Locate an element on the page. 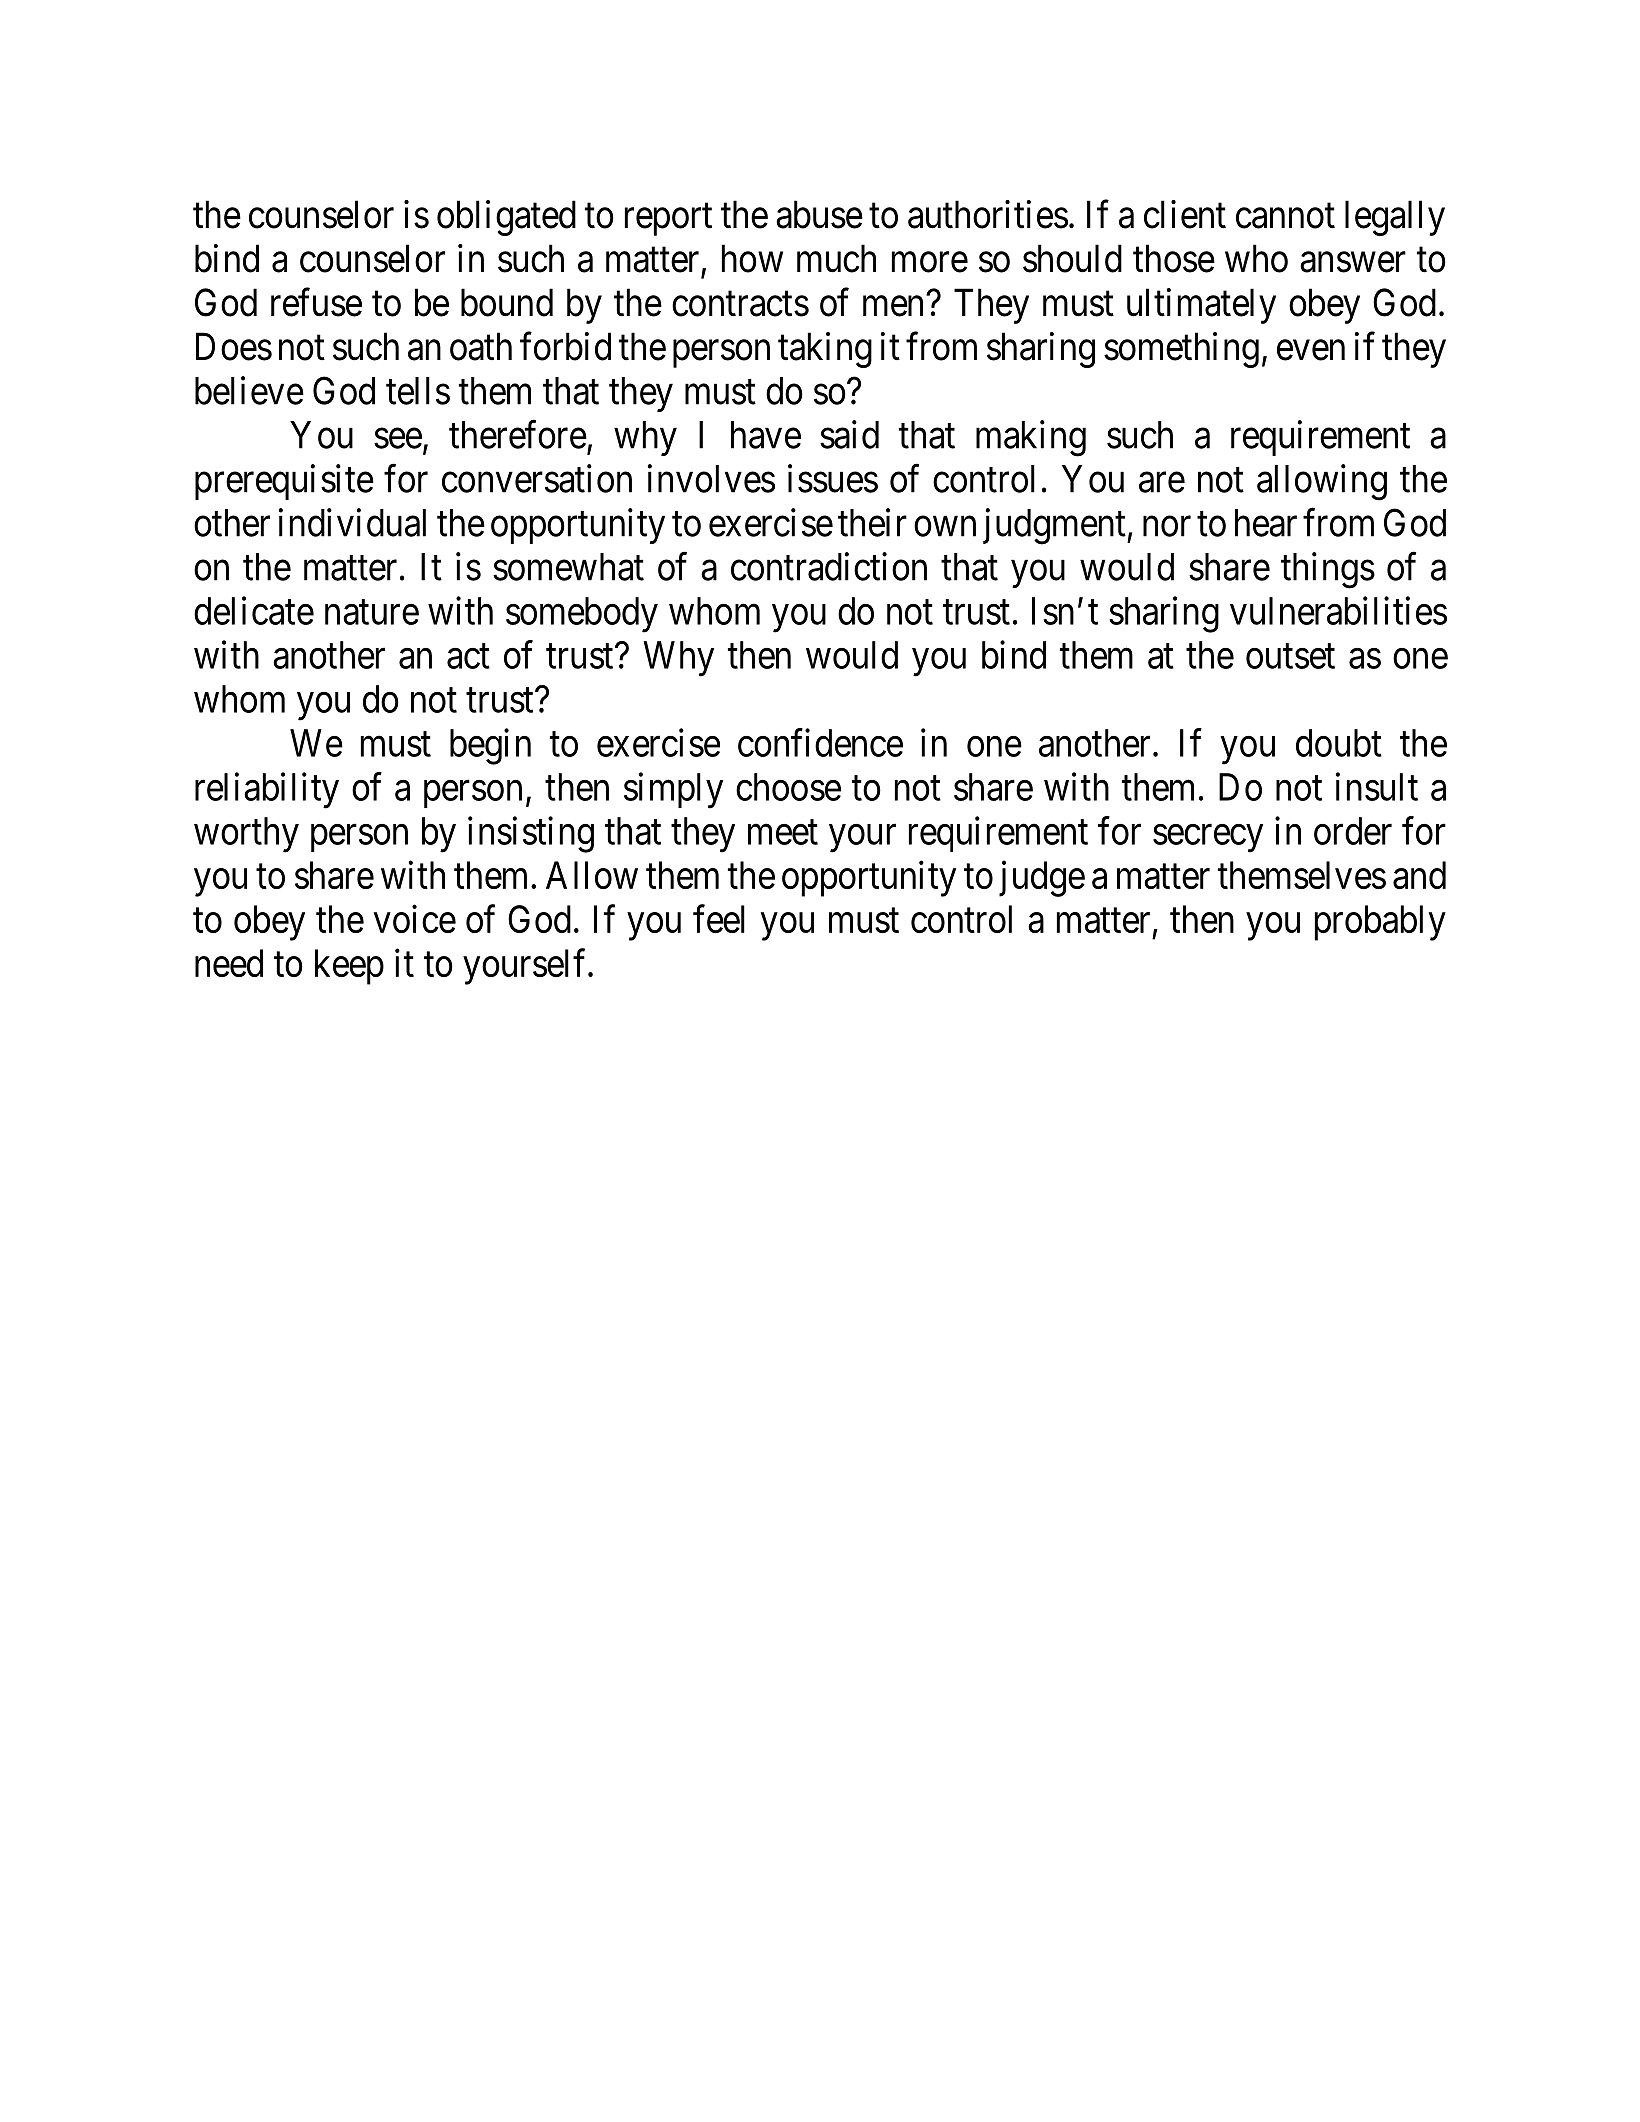  feel is located at coordinates (719, 919).
